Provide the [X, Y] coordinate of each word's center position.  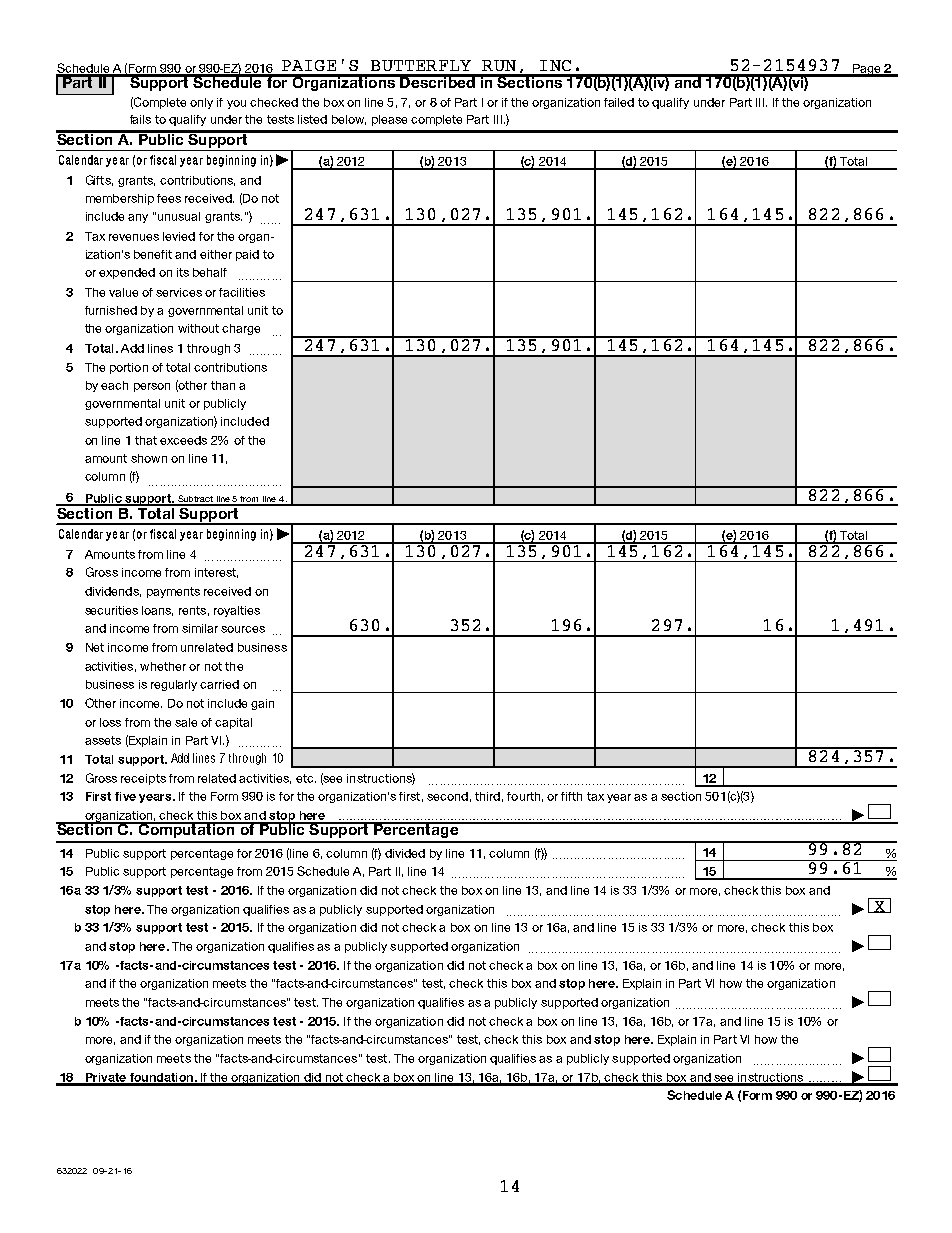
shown [149, 458]
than [223, 385]
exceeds [183, 440]
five [125, 796]
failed [619, 102]
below [349, 120]
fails [140, 119]
